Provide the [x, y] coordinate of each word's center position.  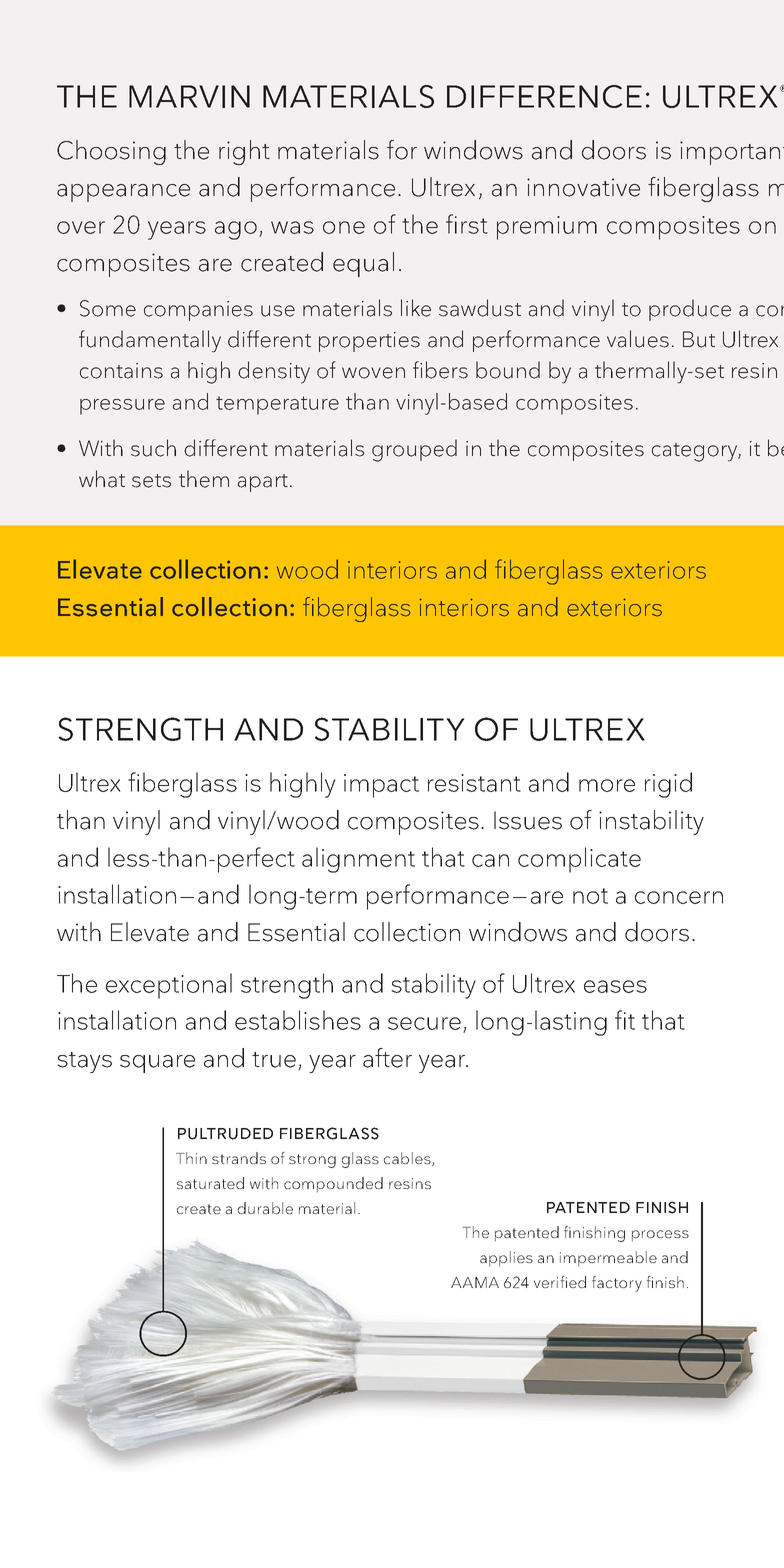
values [638, 339]
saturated [210, 1183]
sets [151, 481]
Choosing [111, 152]
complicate [579, 860]
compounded [333, 1185]
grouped [414, 450]
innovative [583, 187]
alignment [358, 860]
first [467, 224]
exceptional [169, 986]
